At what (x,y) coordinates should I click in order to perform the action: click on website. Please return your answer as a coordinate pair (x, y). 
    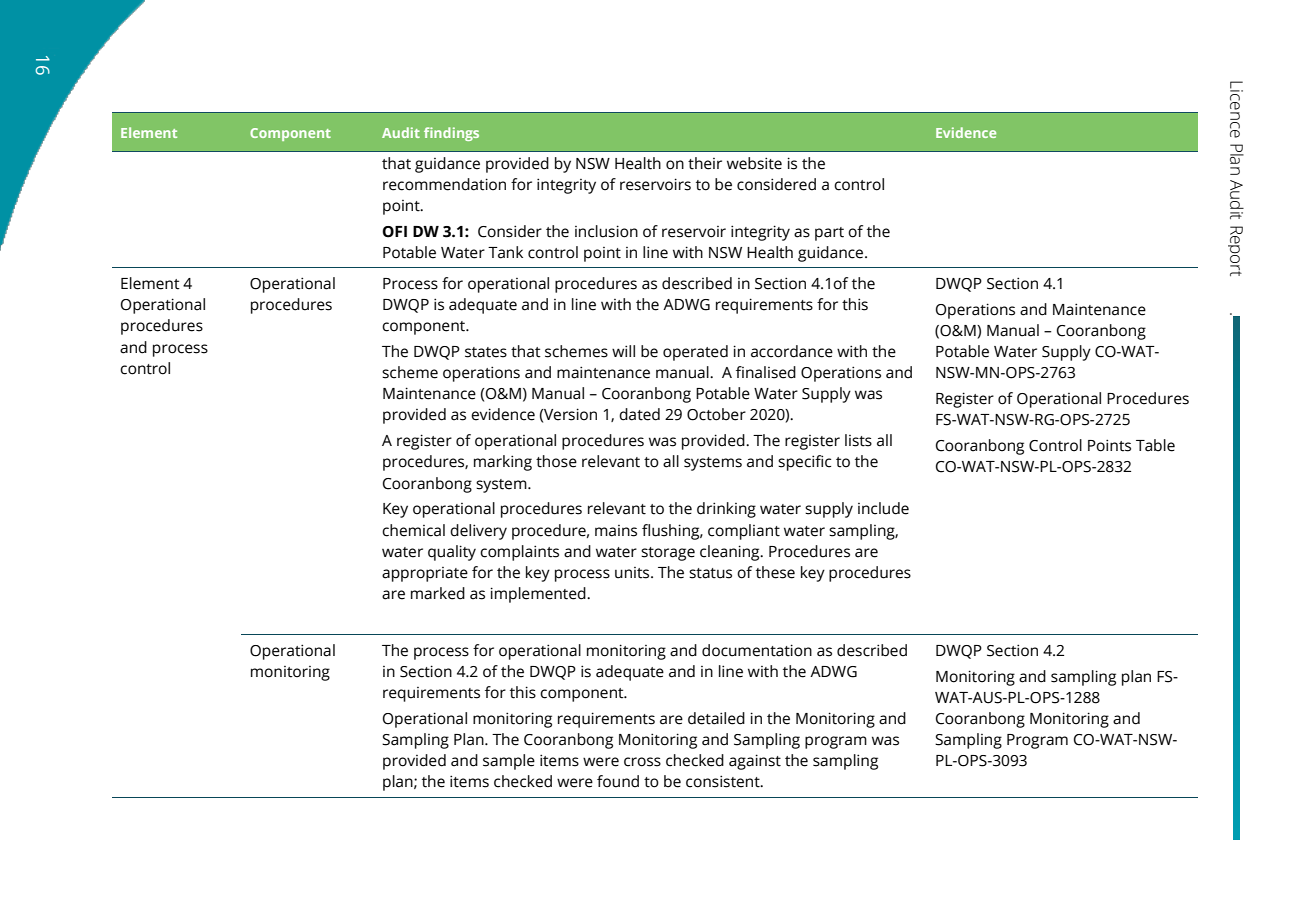
    Looking at the image, I should click on (754, 163).
